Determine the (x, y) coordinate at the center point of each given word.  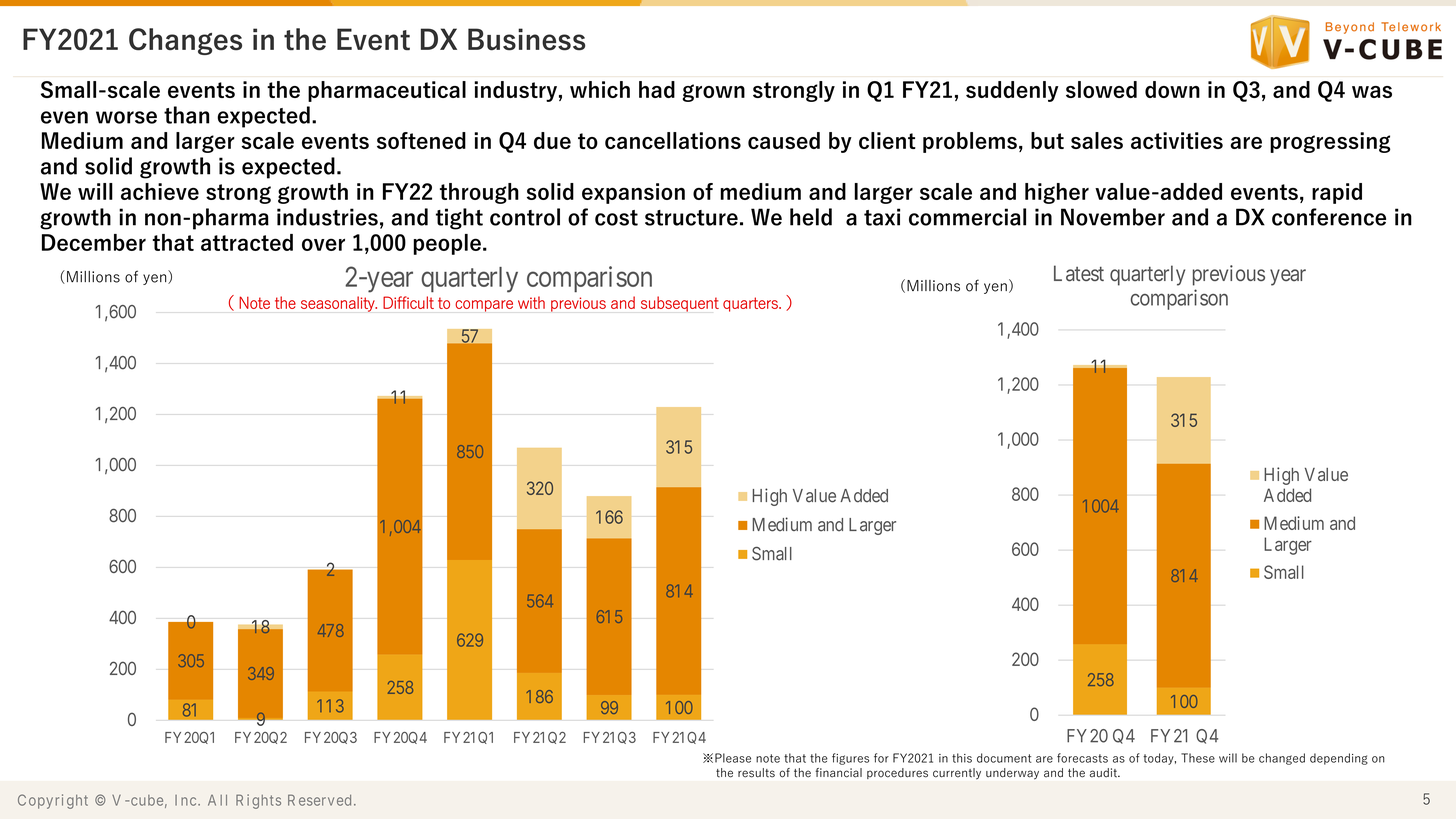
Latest (1079, 273)
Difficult (408, 302)
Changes (185, 41)
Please (733, 758)
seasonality (339, 304)
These (1198, 758)
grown (713, 93)
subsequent (680, 304)
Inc (185, 800)
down (1172, 89)
